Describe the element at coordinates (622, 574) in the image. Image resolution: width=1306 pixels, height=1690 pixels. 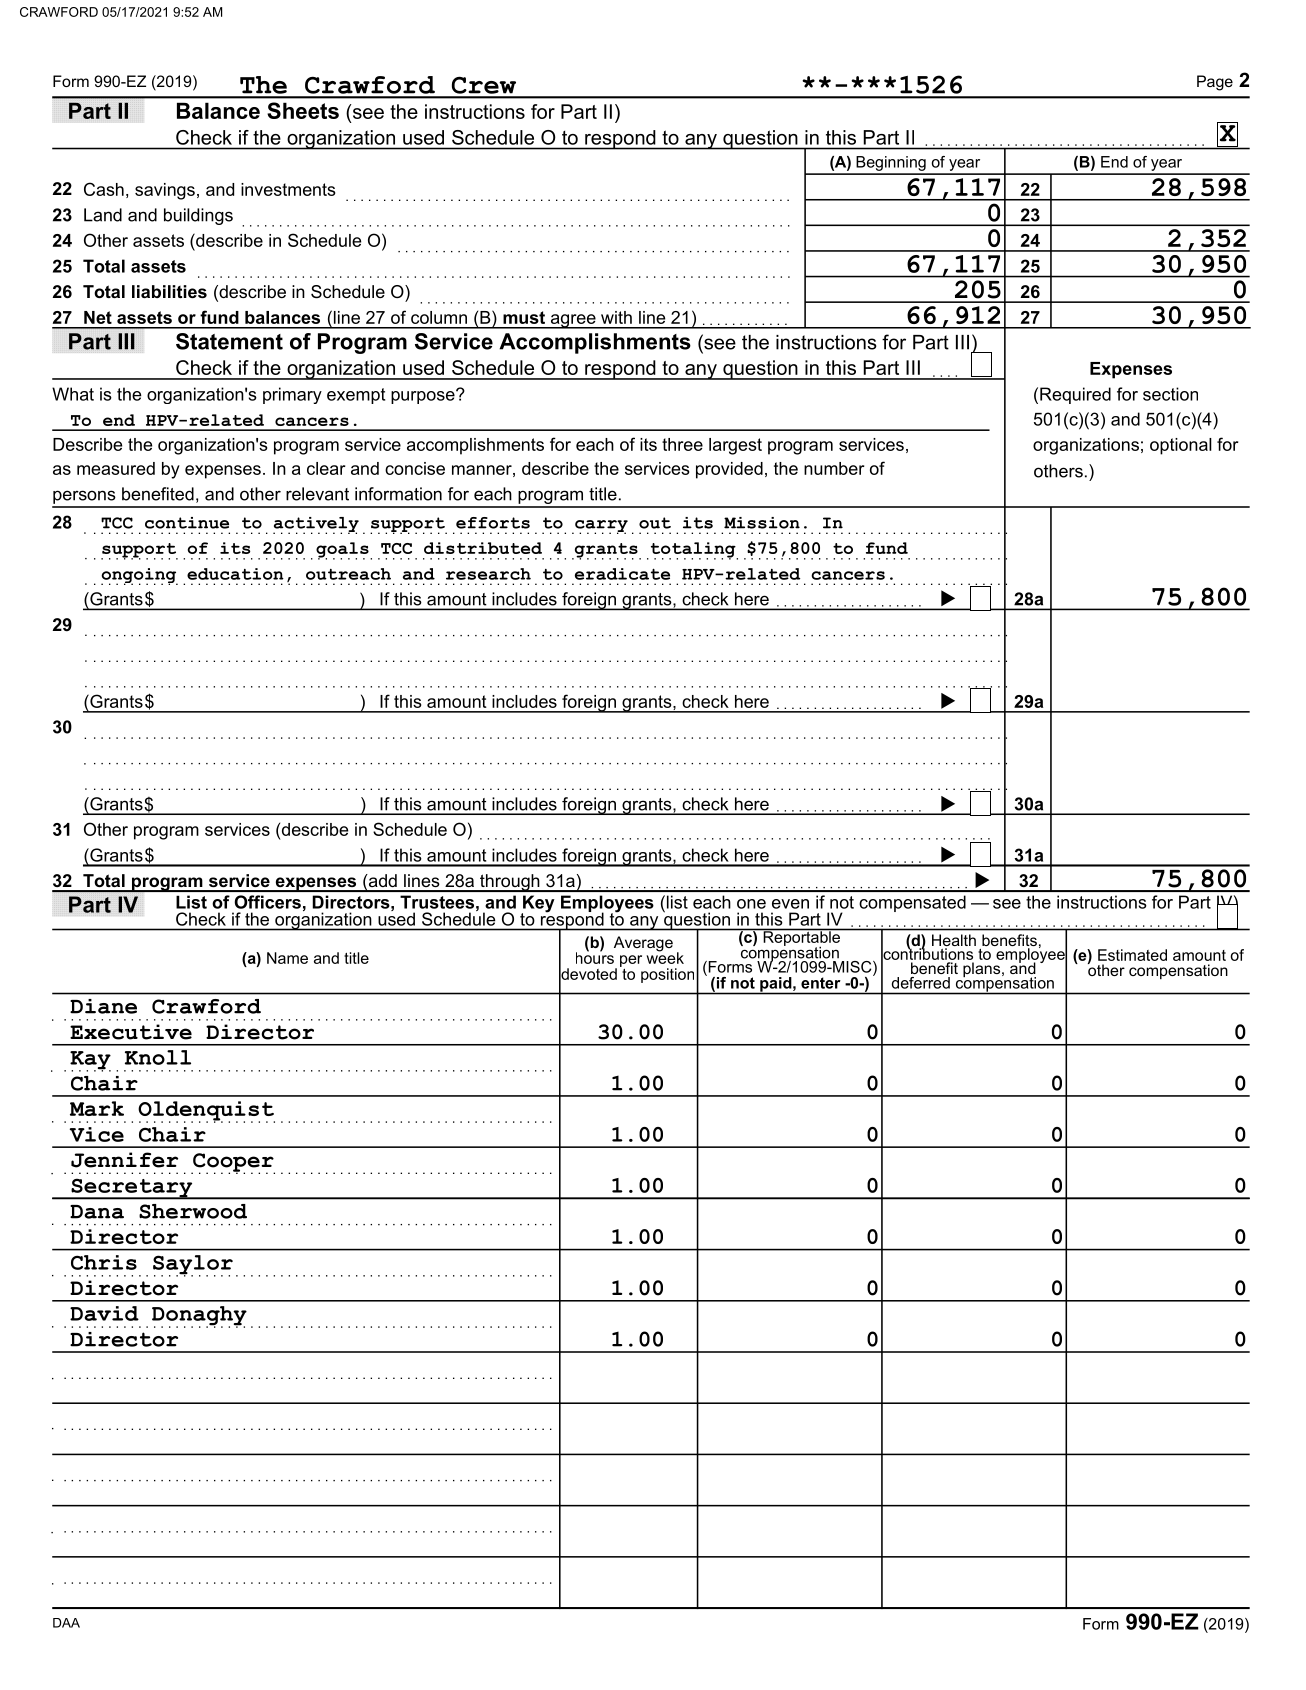
I see `eradicate` at that location.
